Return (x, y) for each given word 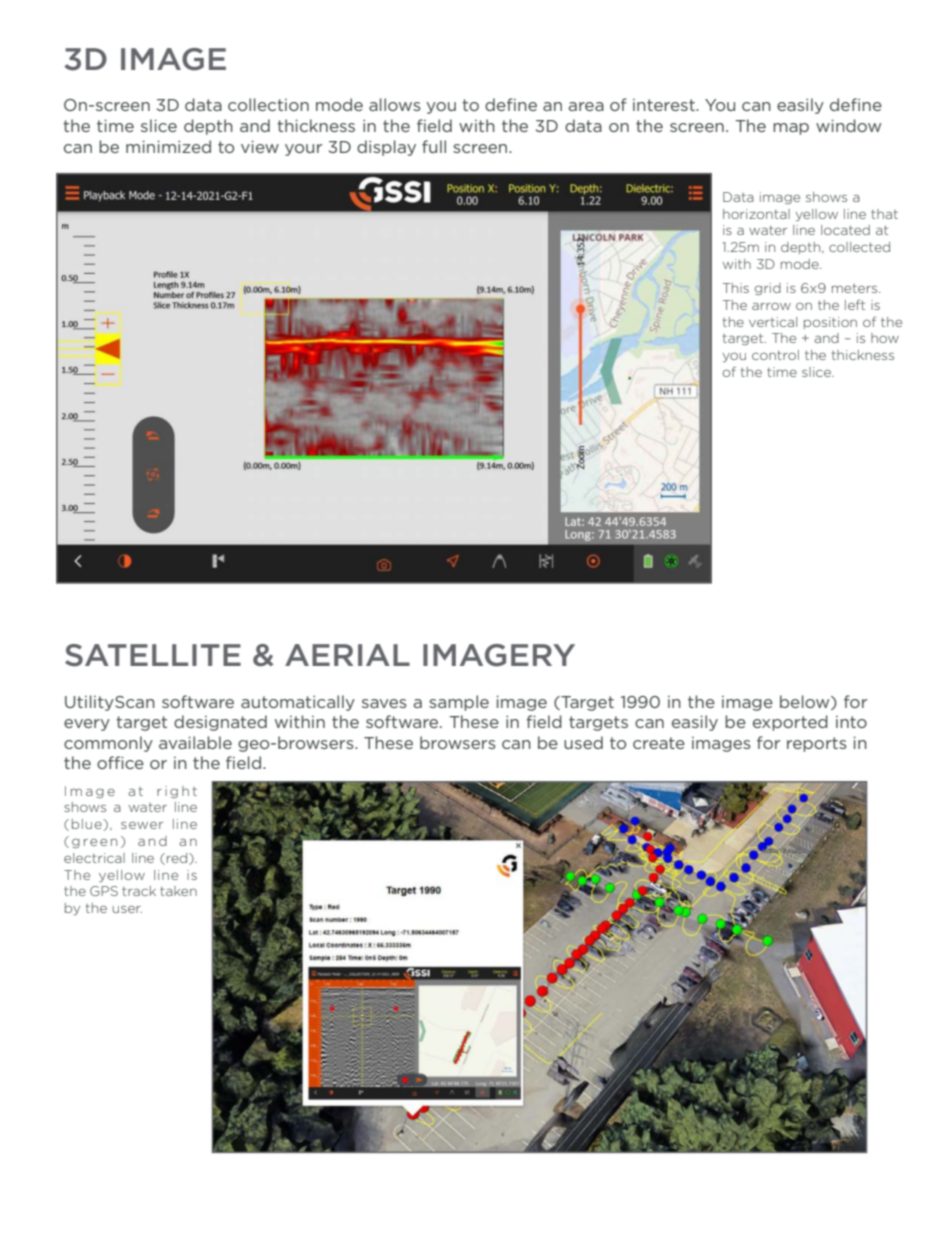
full (434, 146)
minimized (168, 146)
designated (220, 723)
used (583, 742)
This (736, 288)
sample (459, 703)
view (260, 146)
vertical (773, 322)
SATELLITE (153, 655)
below (806, 702)
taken (178, 891)
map (791, 129)
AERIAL (347, 655)
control (775, 355)
